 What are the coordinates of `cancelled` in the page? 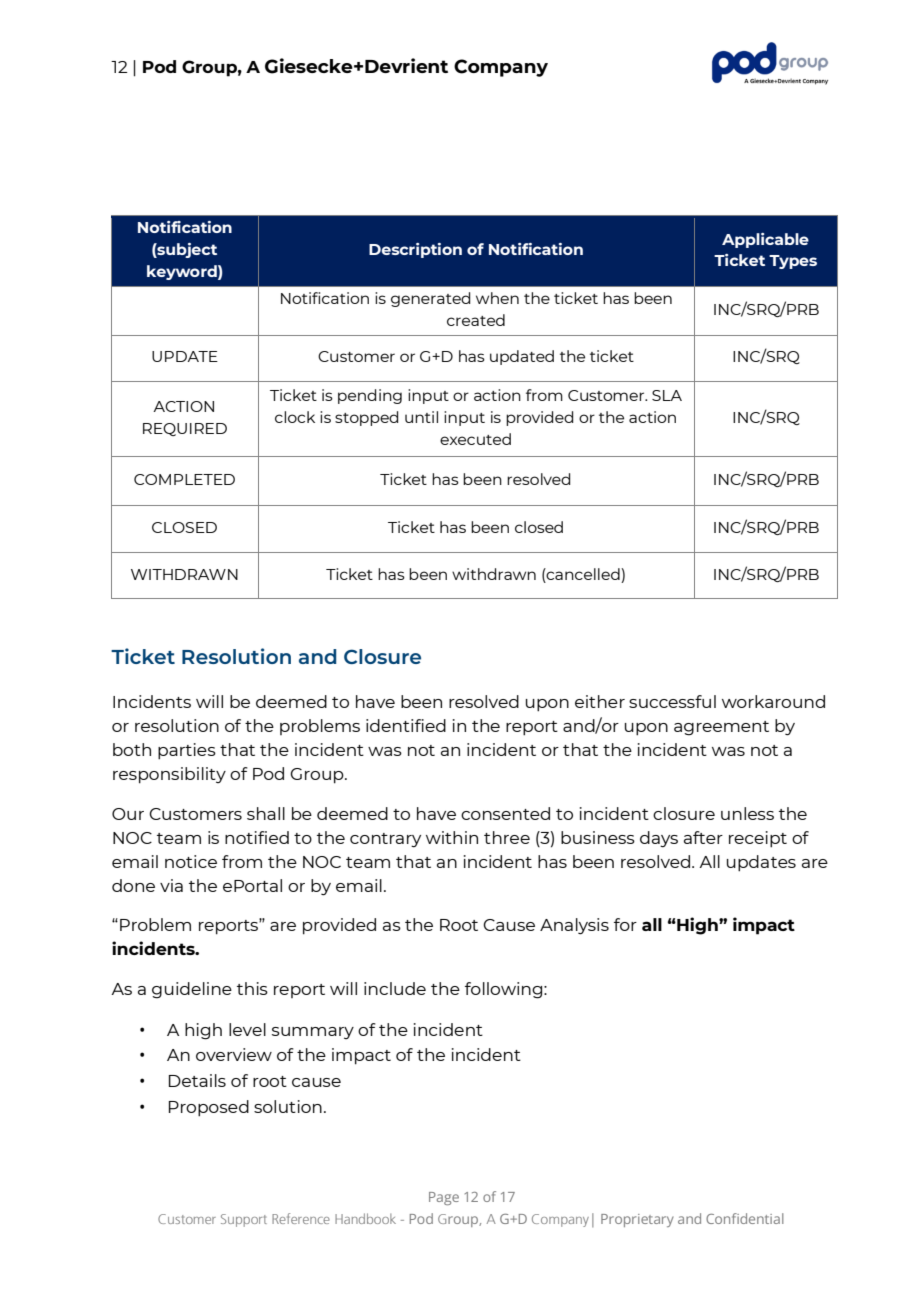 It's located at (583, 574).
